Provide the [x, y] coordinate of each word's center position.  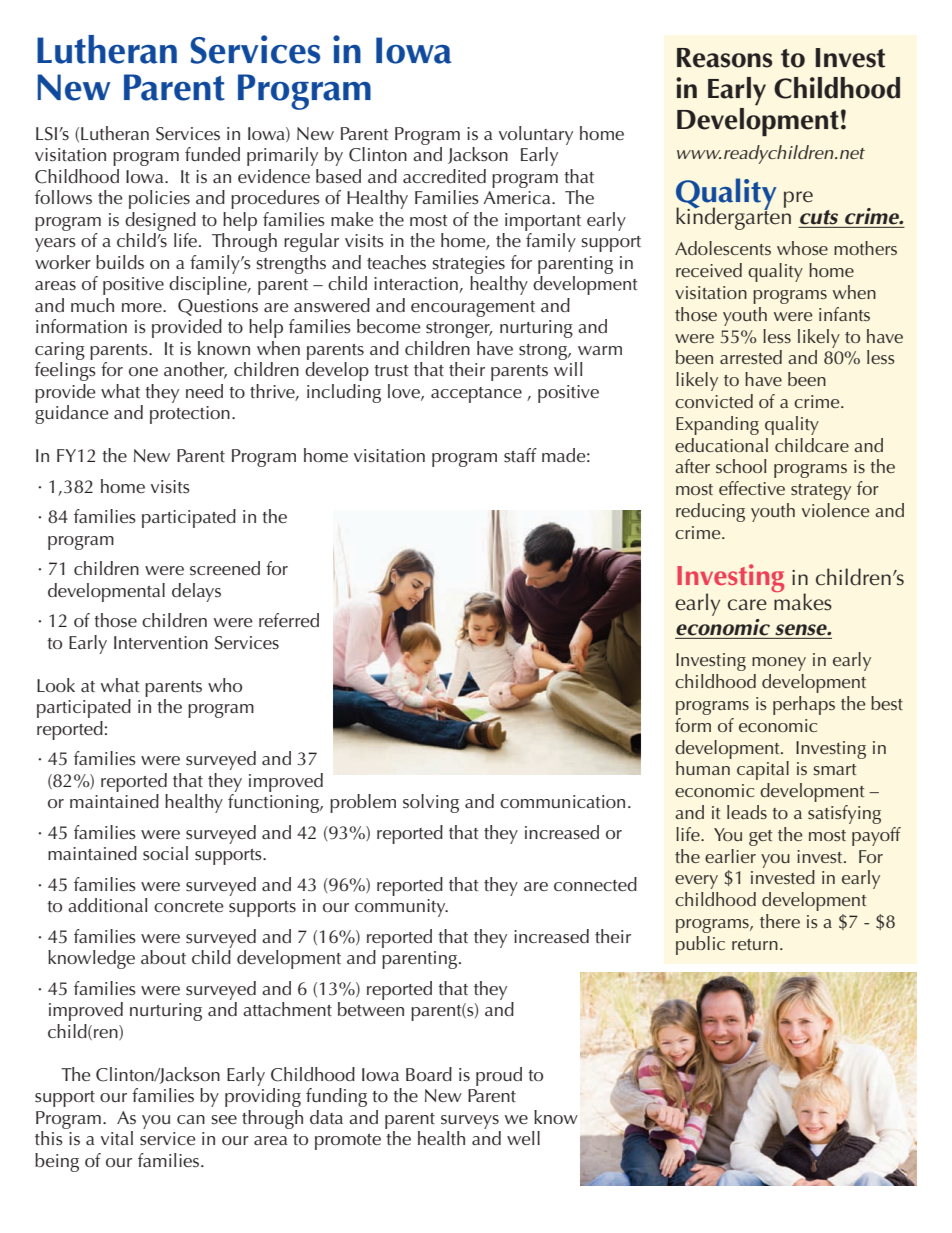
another [195, 370]
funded [212, 154]
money [779, 664]
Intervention [161, 642]
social [165, 853]
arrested [751, 357]
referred [289, 620]
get [760, 838]
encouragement [473, 309]
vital [117, 1138]
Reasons [724, 58]
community [401, 908]
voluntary [536, 135]
